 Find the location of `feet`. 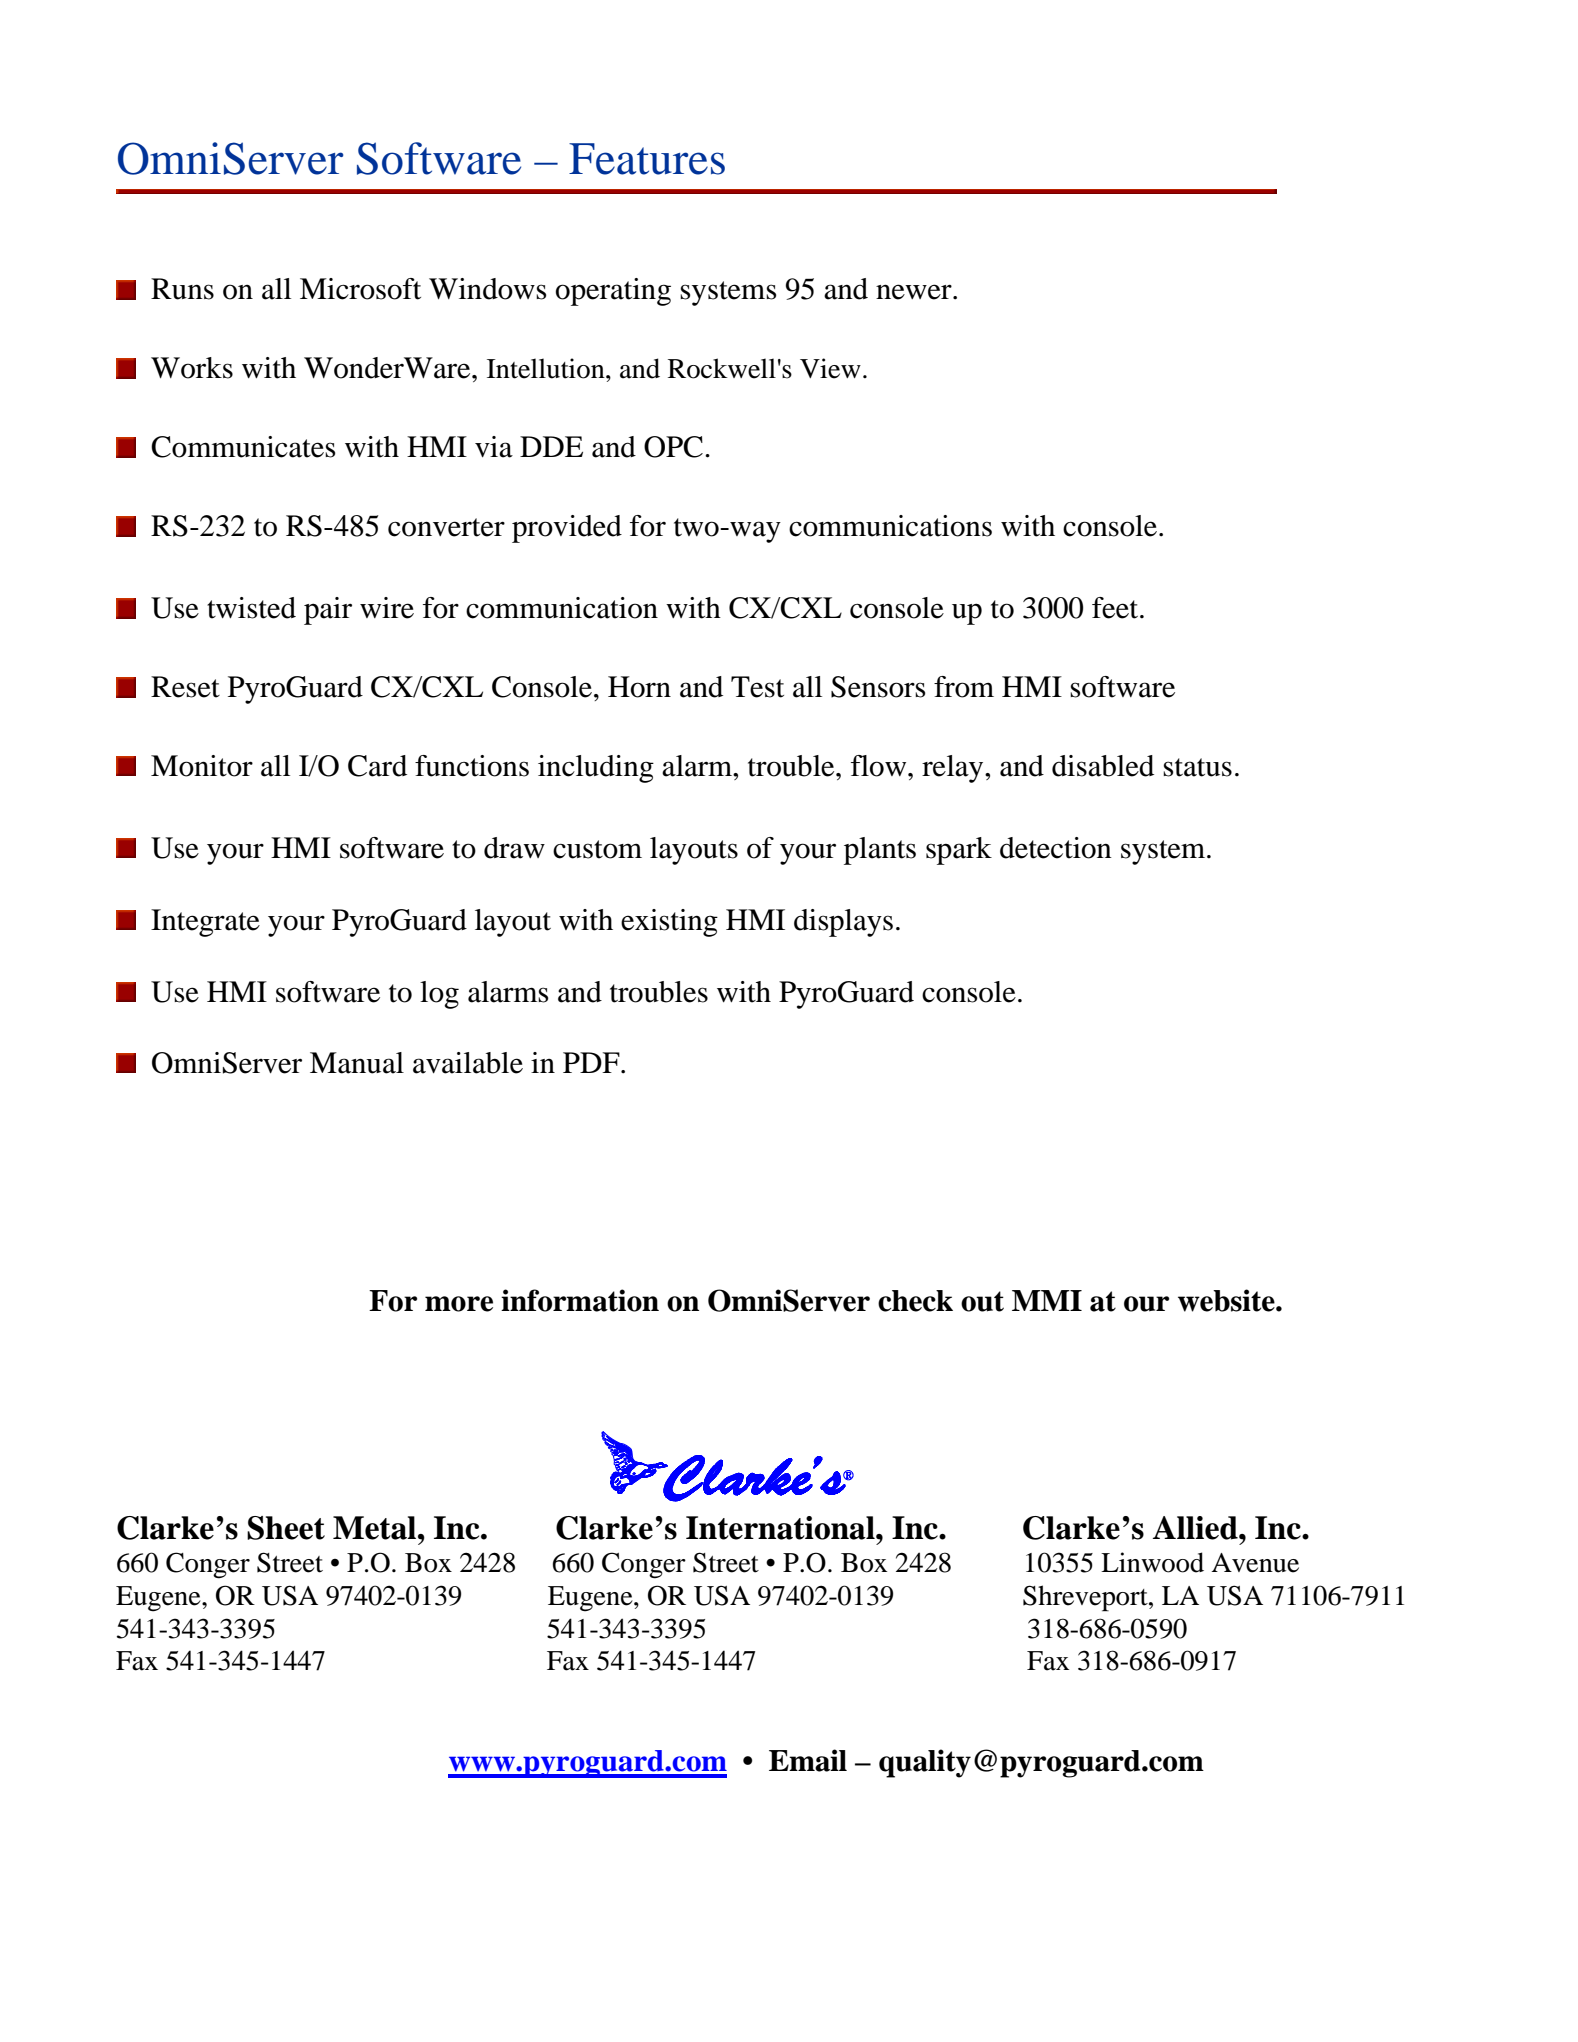

feet is located at coordinates (1116, 608).
